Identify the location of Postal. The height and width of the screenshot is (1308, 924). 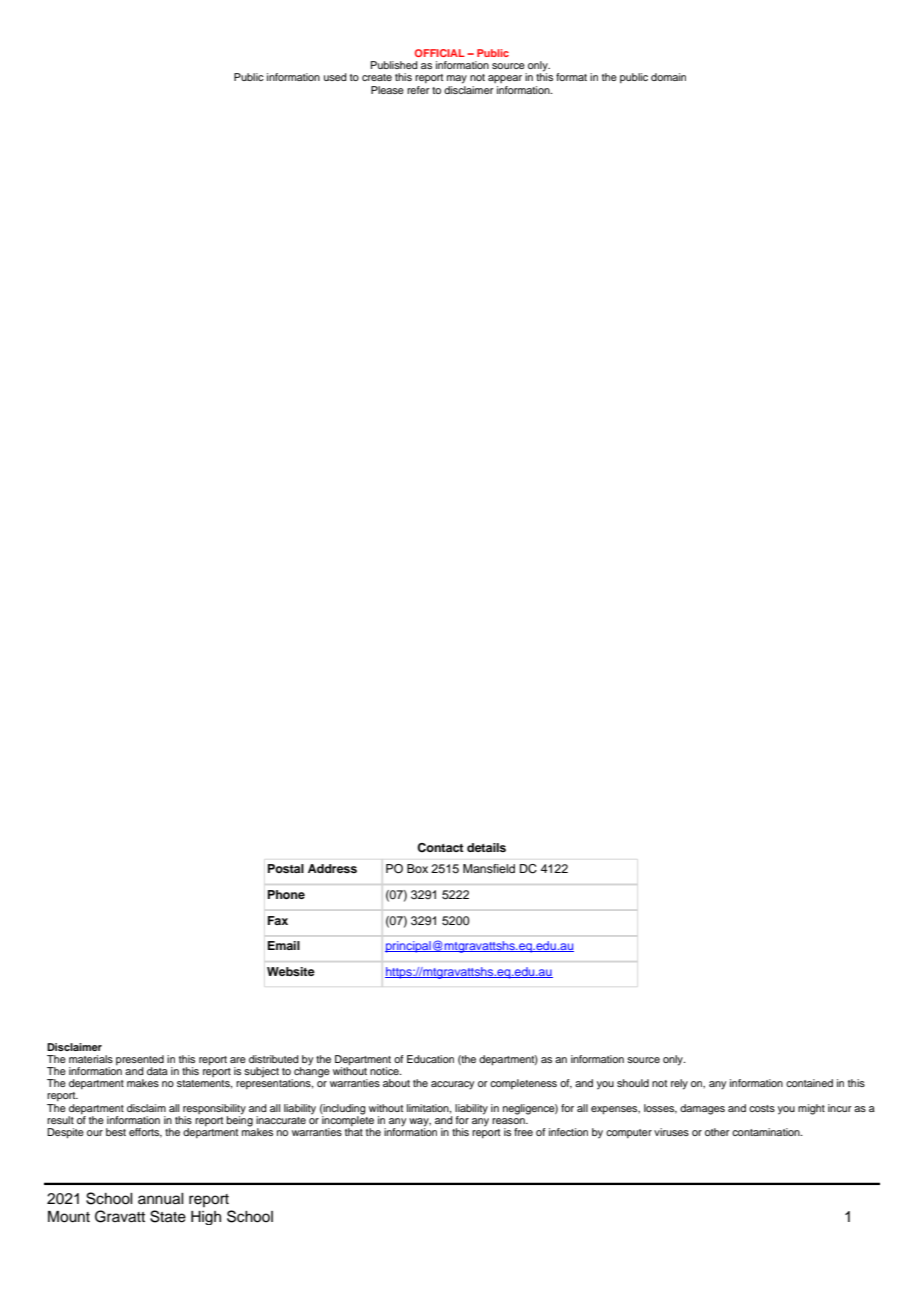
(286, 868).
